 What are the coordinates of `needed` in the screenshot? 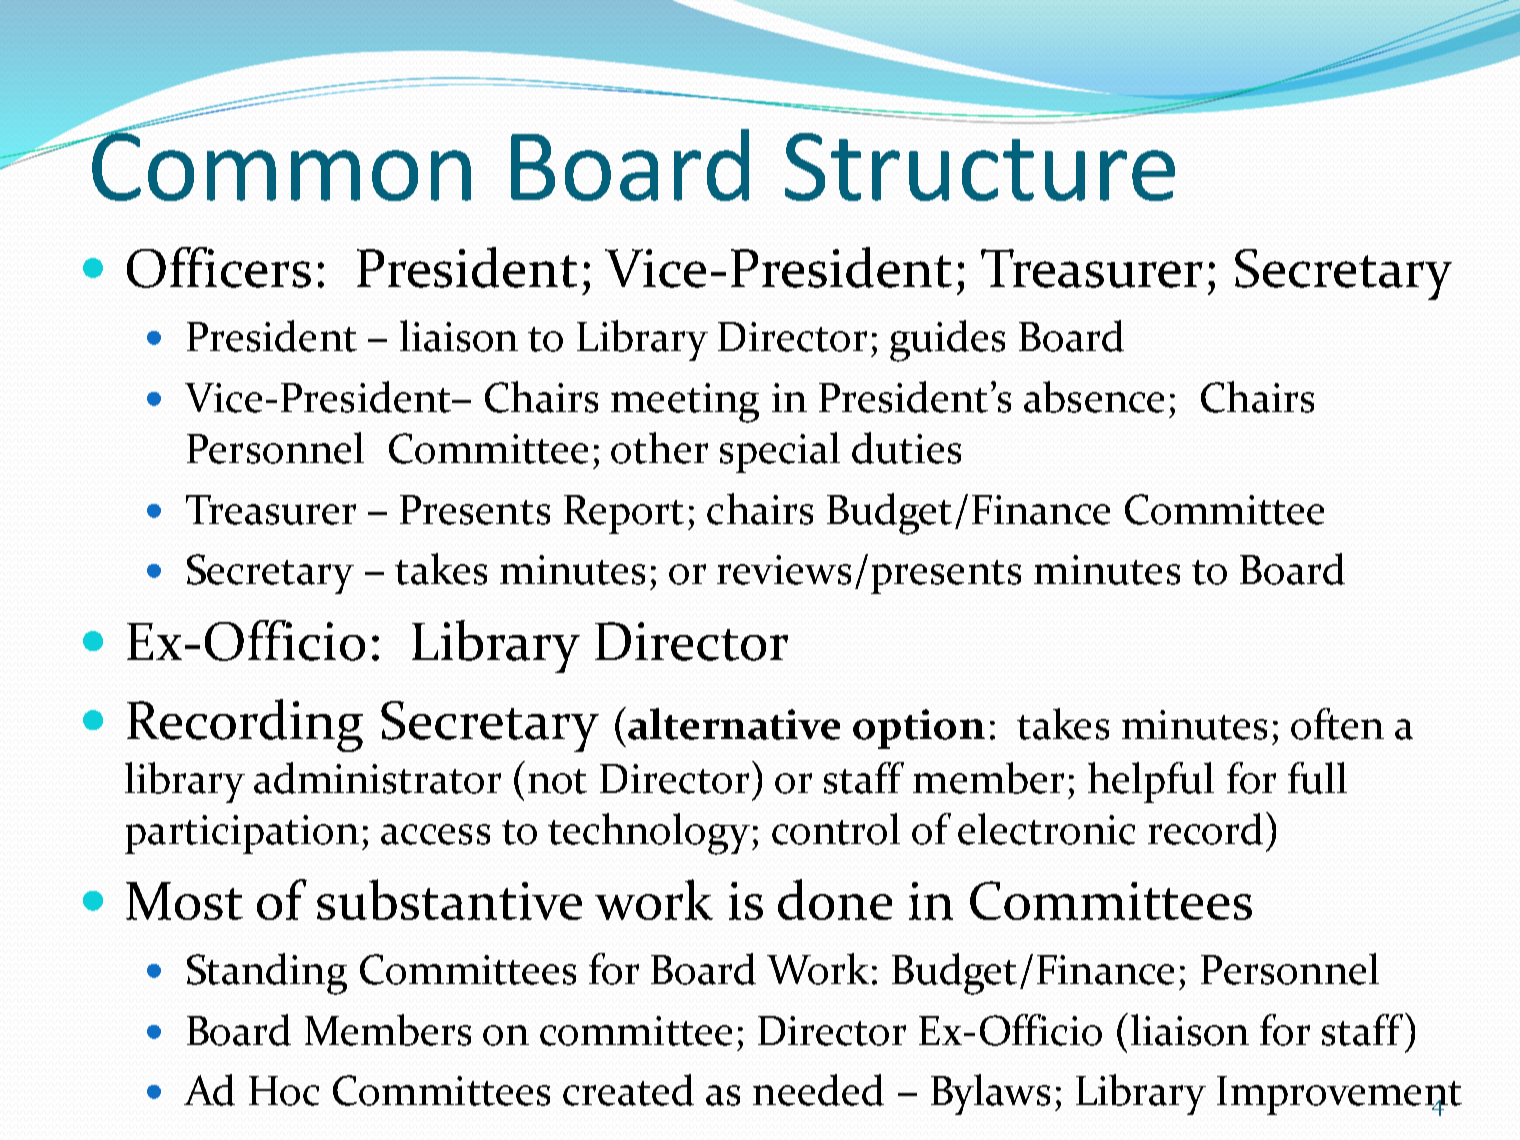 It's located at (818, 1090).
